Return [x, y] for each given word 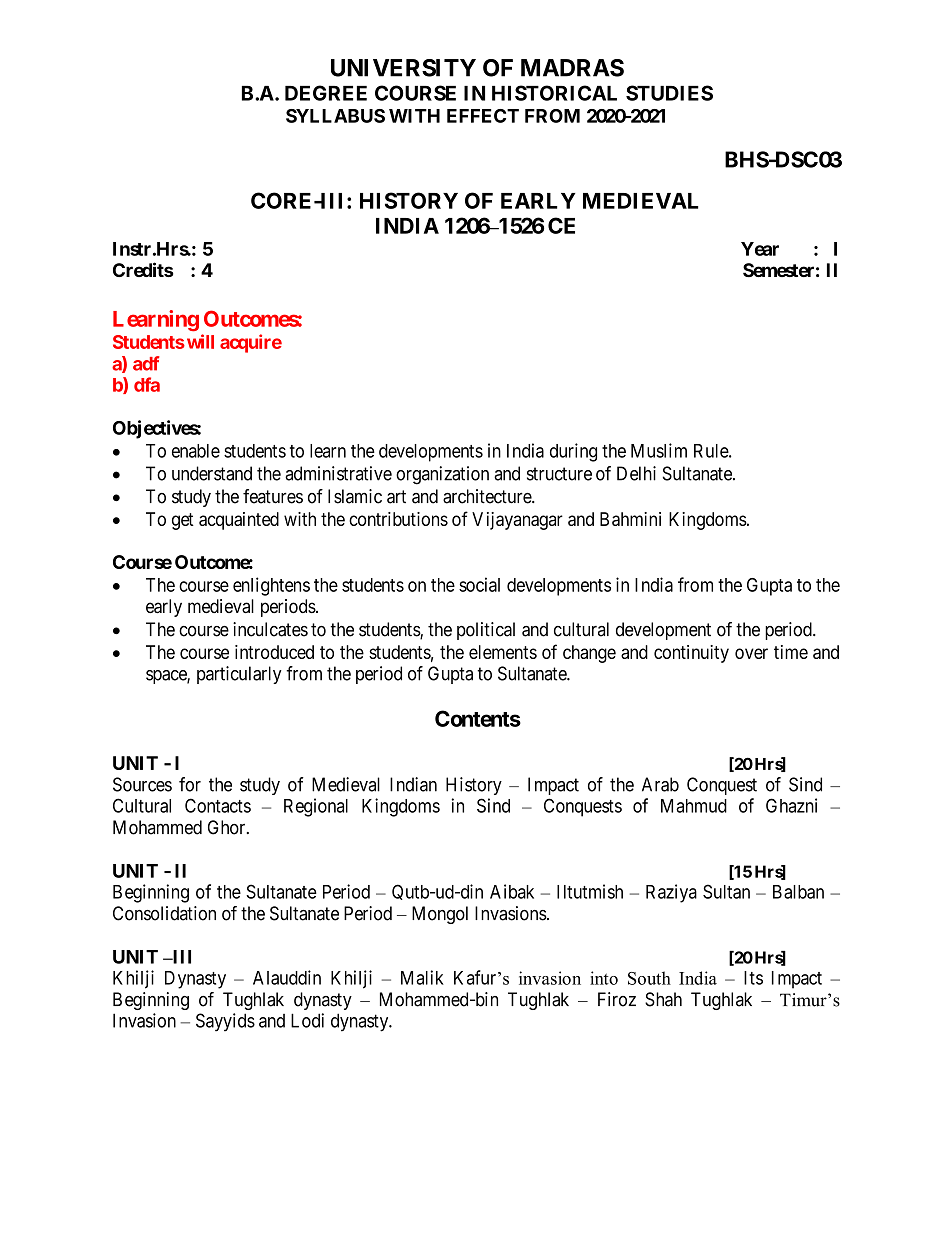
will [200, 341]
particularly [239, 675]
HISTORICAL [554, 93]
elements [503, 652]
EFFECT [483, 116]
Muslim [659, 450]
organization [442, 475]
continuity [691, 654]
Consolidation [164, 913]
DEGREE [326, 93]
